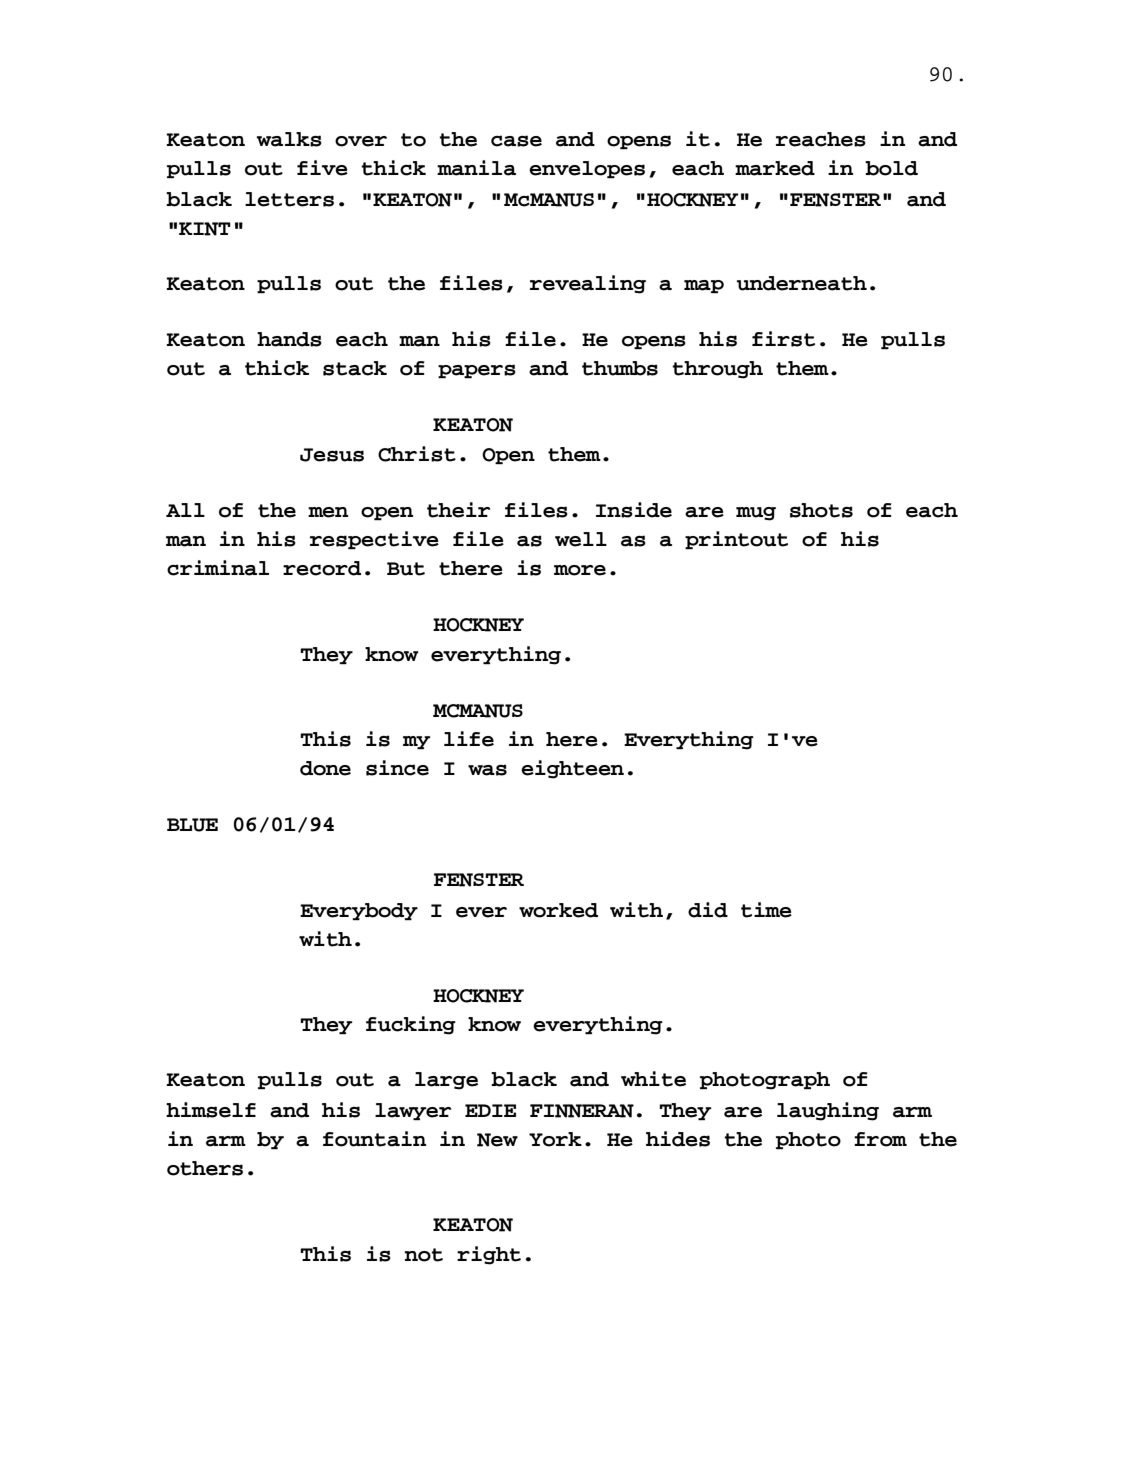 Image resolution: width=1134 pixels, height=1467 pixels. Describe the element at coordinates (516, 141) in the screenshot. I see `case` at that location.
